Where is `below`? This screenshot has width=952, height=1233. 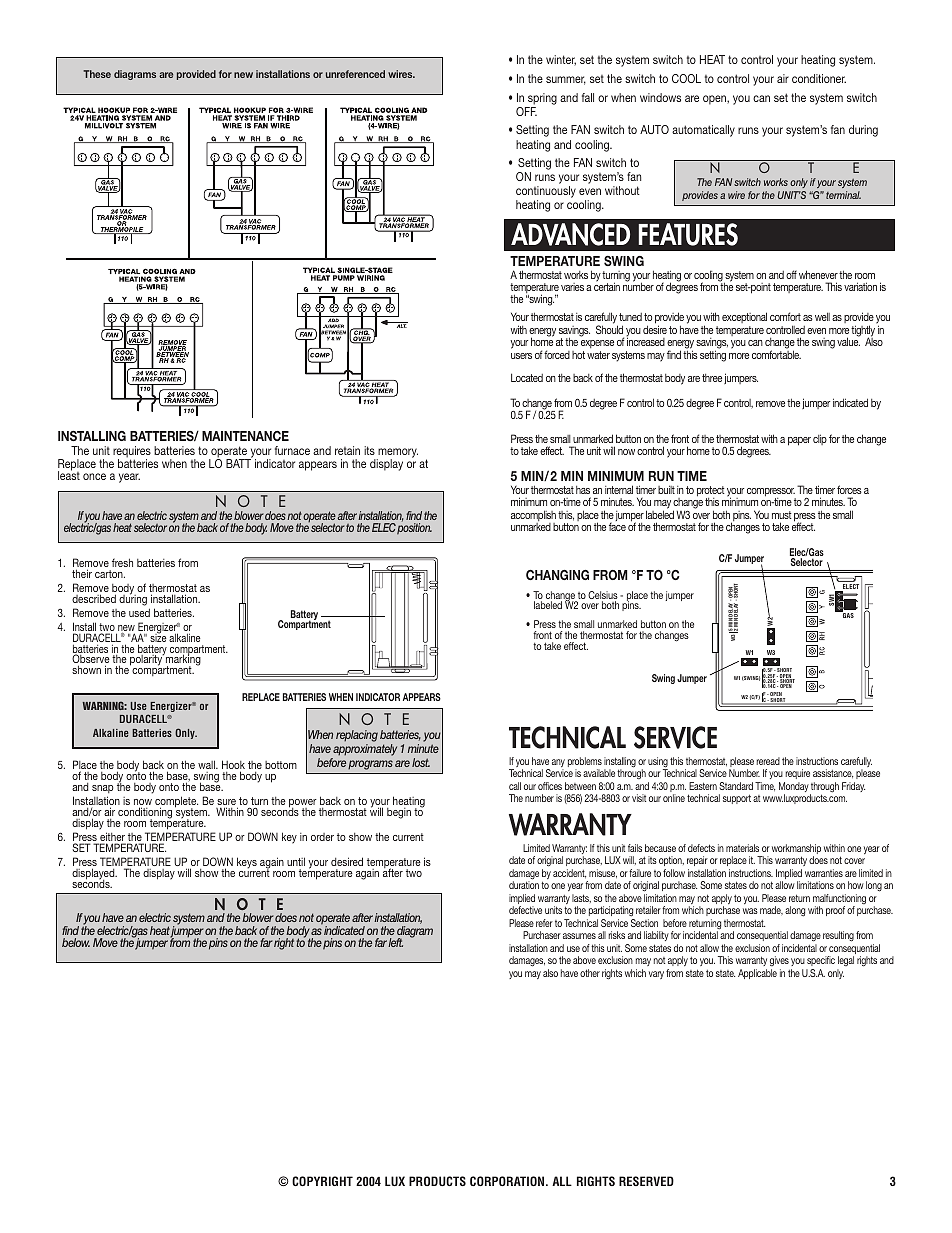 below is located at coordinates (76, 942).
